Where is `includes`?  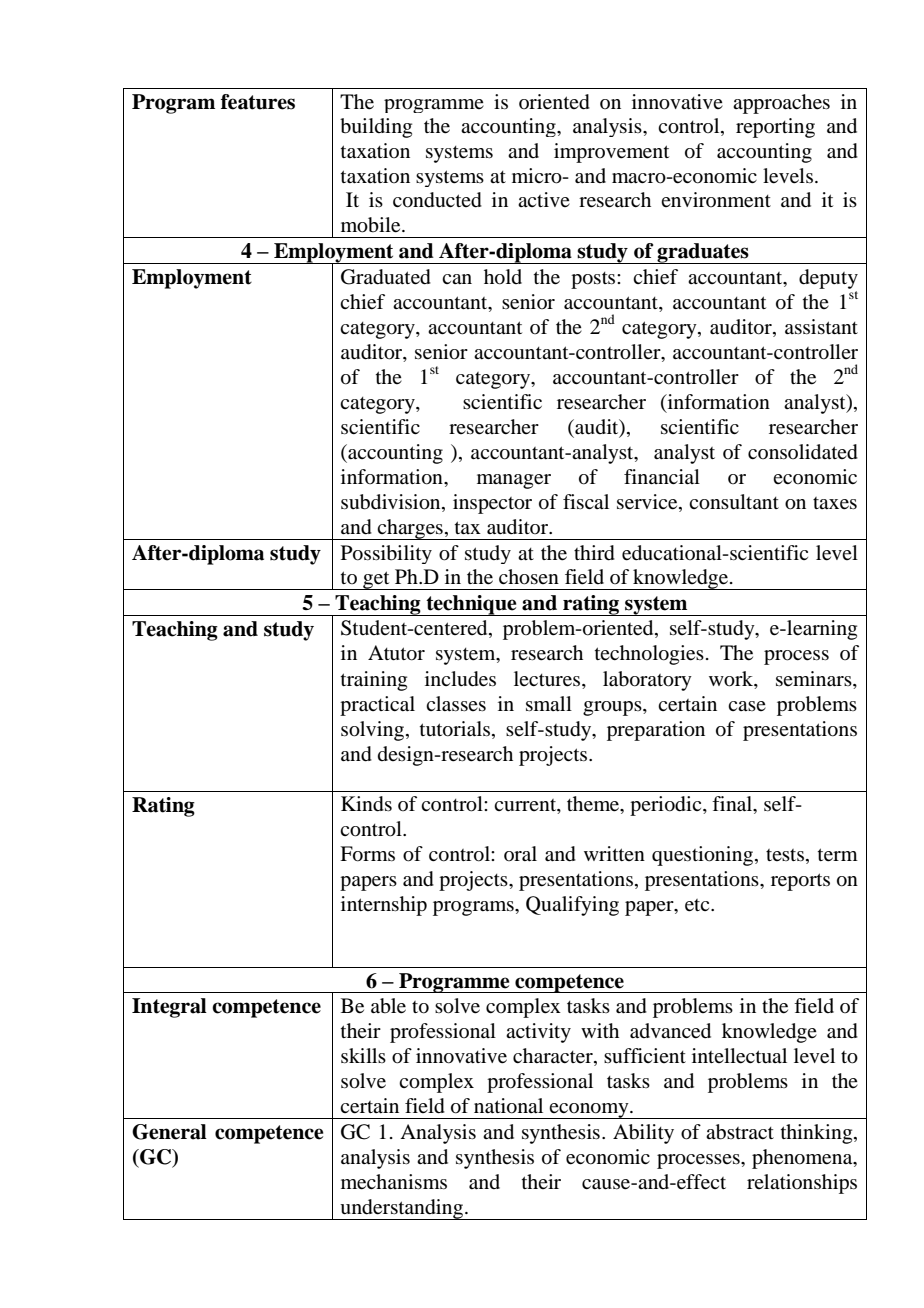
includes is located at coordinates (460, 679).
